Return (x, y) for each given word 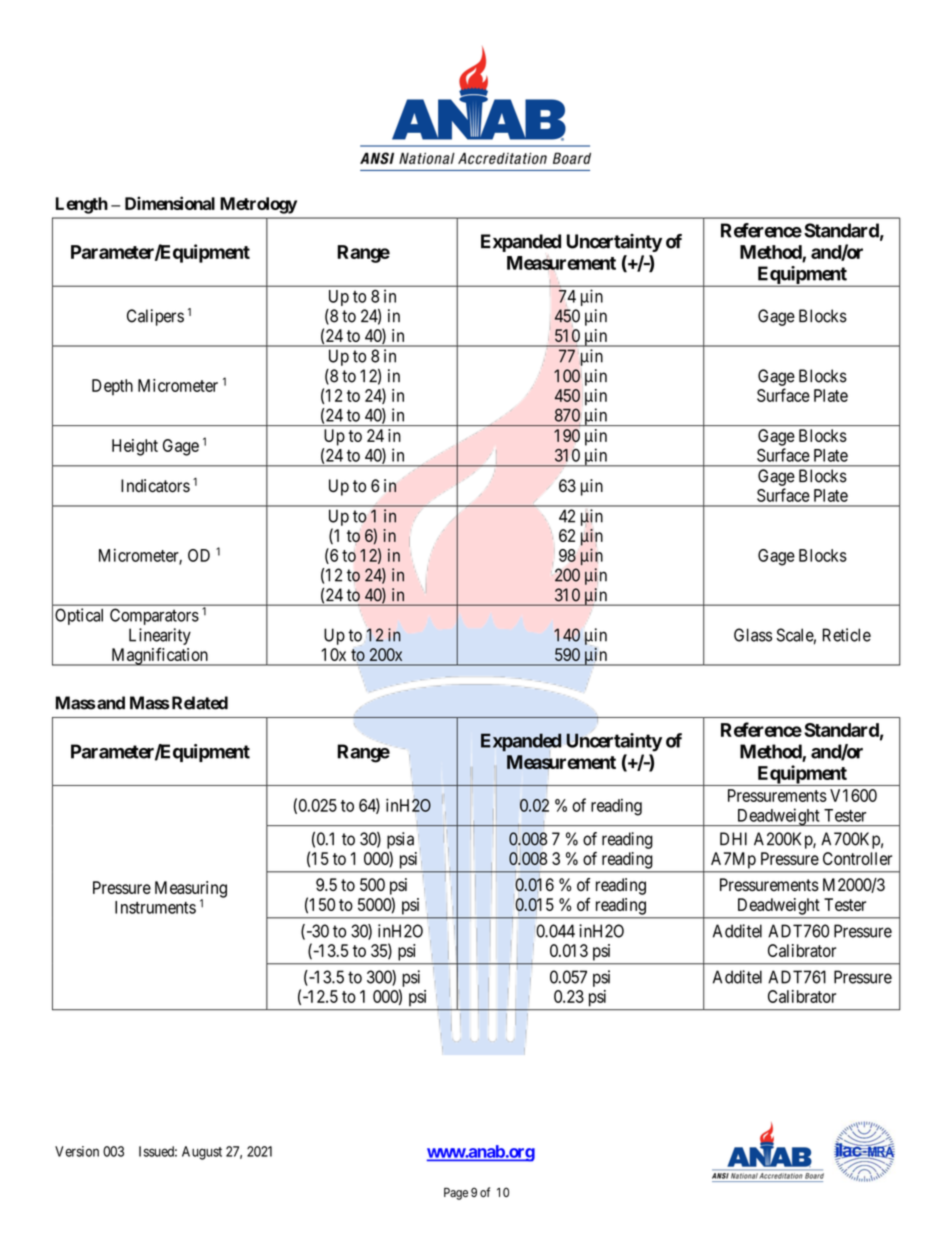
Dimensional (170, 203)
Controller (857, 858)
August (202, 1153)
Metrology (258, 205)
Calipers (155, 317)
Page (456, 1194)
